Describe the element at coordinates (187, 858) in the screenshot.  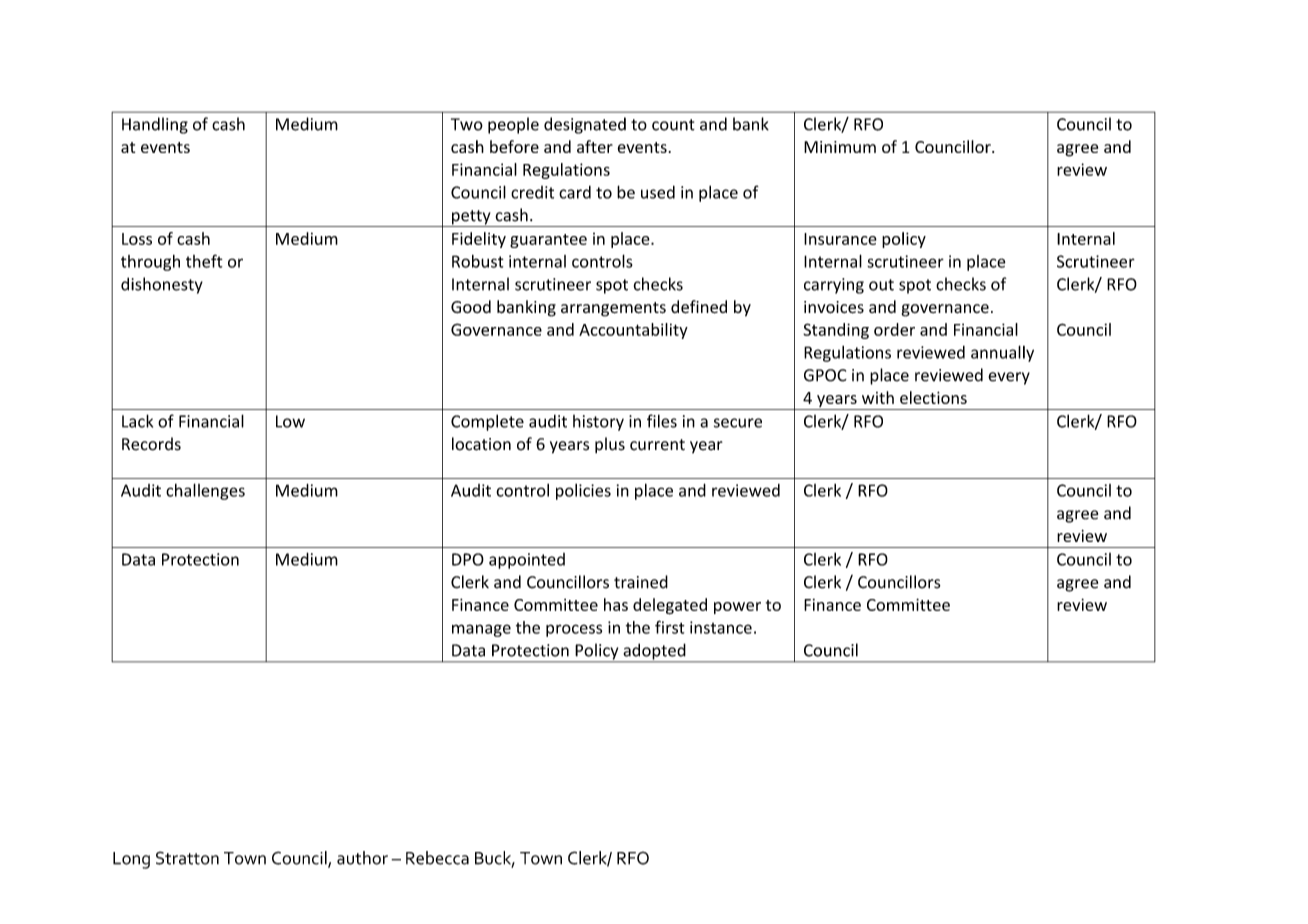
I see `Stratton` at that location.
